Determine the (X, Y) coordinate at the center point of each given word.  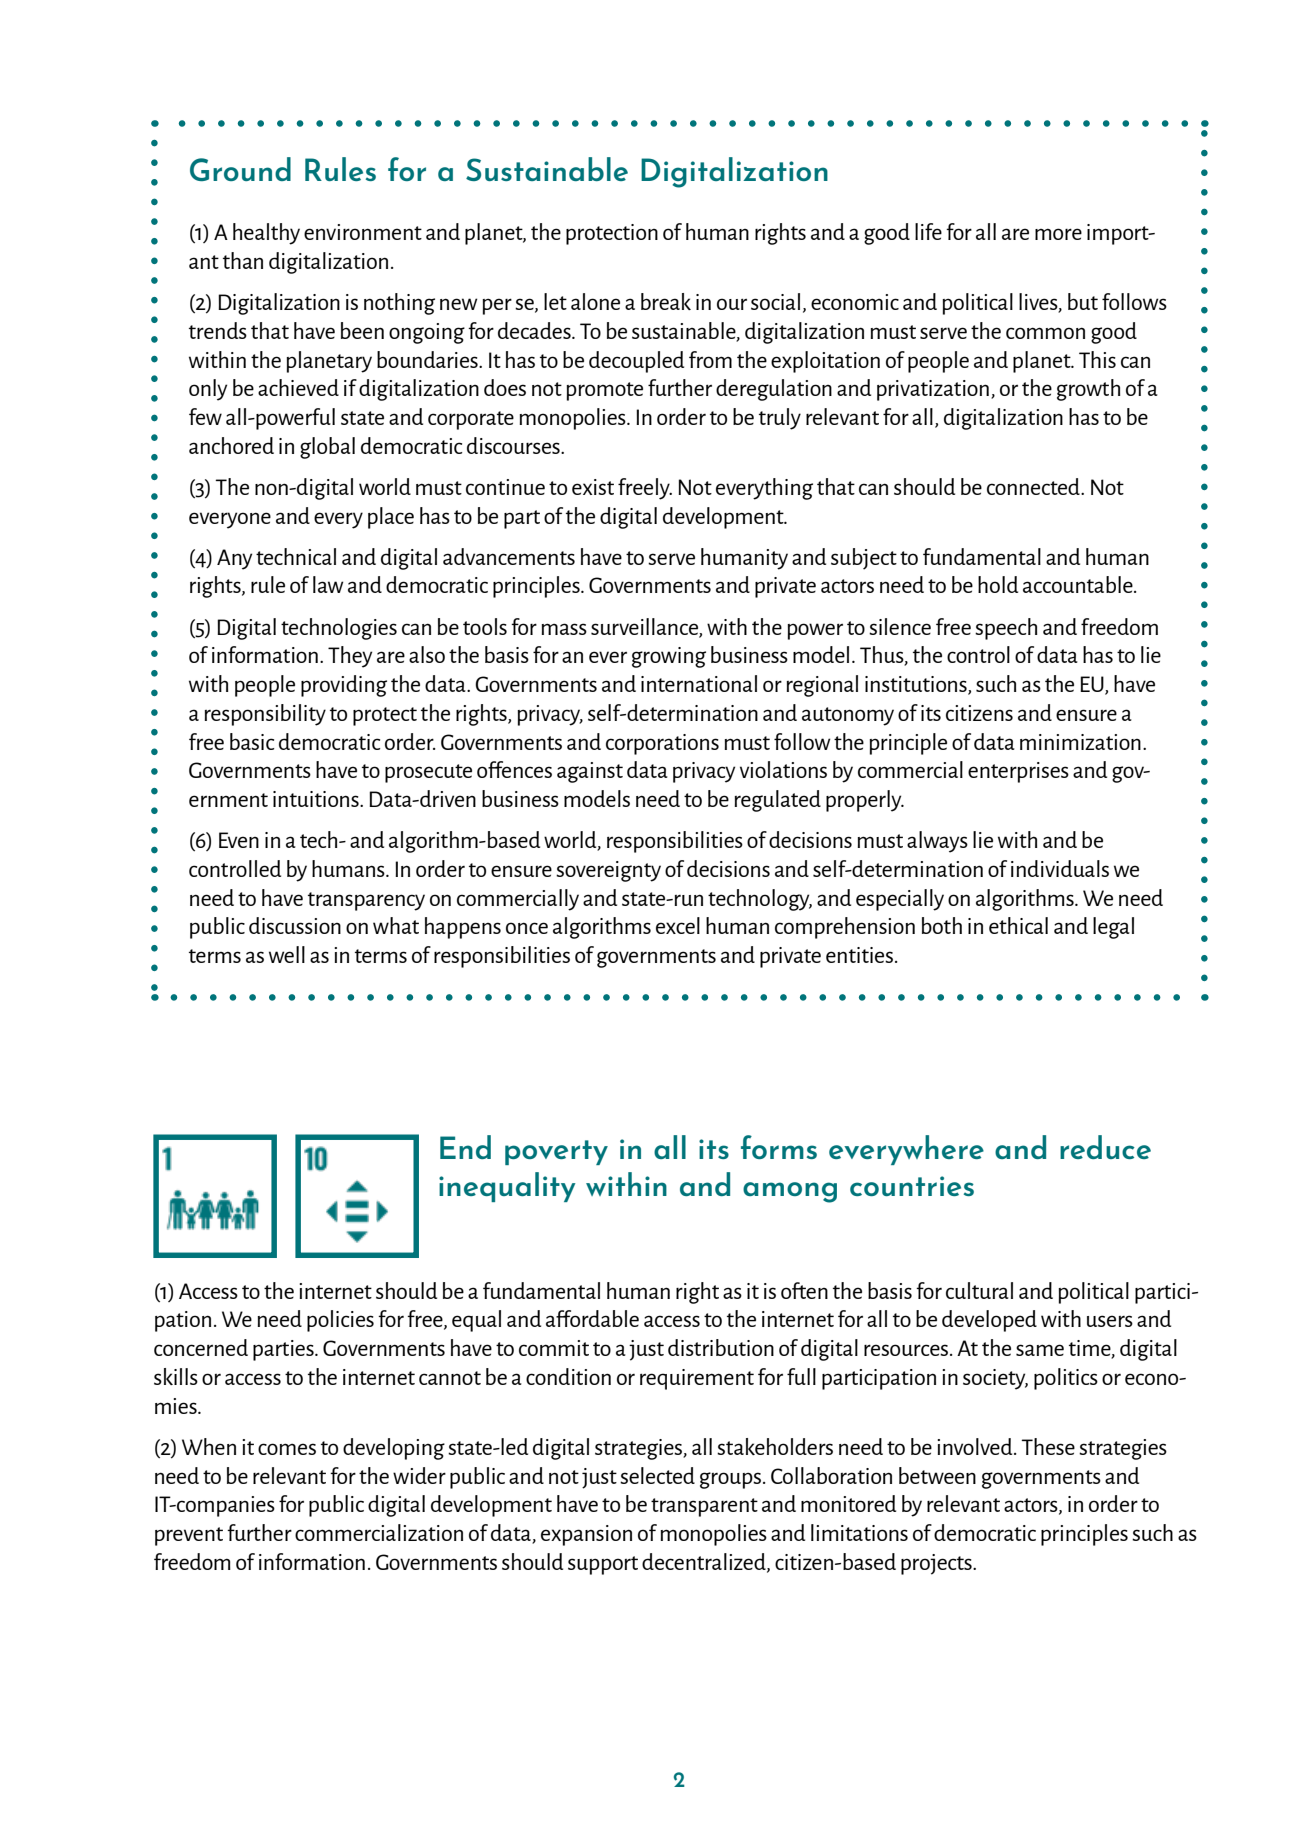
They (350, 657)
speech (1006, 629)
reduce (1105, 1147)
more (1058, 234)
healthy (266, 234)
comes (287, 1449)
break (666, 301)
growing (669, 657)
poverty (556, 1152)
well (287, 954)
